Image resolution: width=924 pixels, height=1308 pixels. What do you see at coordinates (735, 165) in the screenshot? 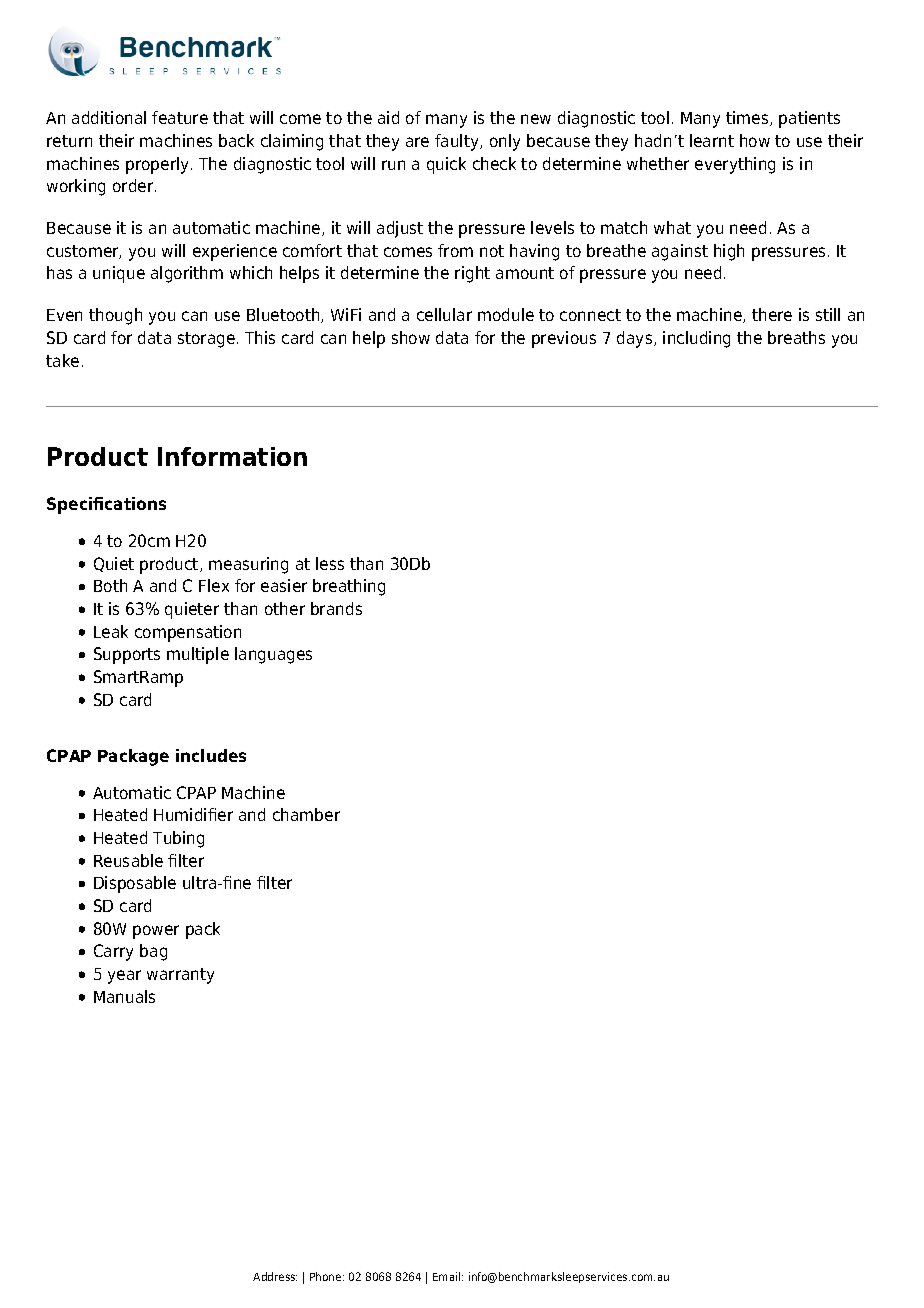
I see `everything` at bounding box center [735, 165].
